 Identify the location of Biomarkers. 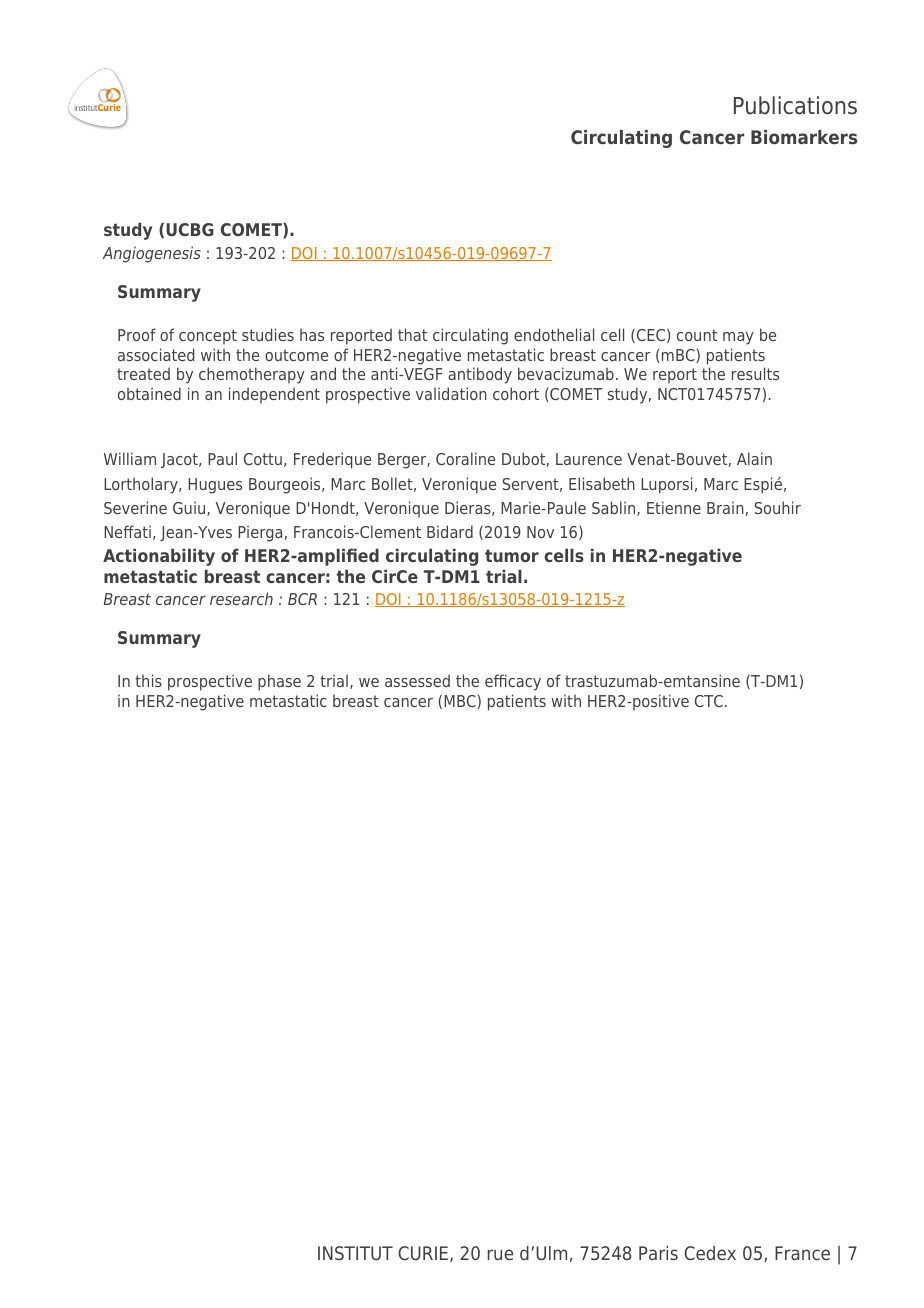
(804, 137).
